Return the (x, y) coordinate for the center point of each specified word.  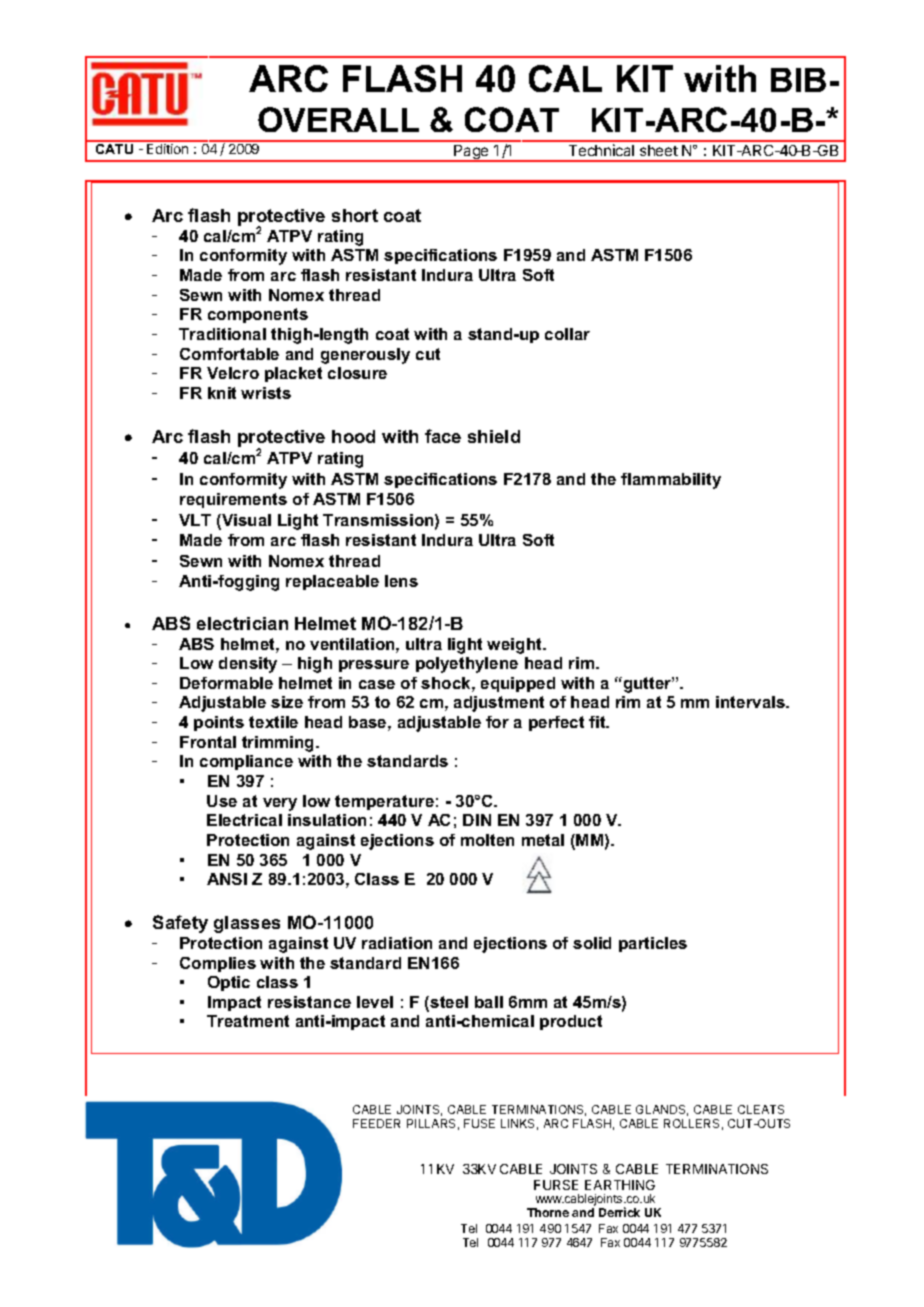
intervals (752, 702)
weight (515, 646)
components (258, 315)
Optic (229, 983)
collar (567, 334)
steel (449, 1002)
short (355, 215)
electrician (242, 623)
